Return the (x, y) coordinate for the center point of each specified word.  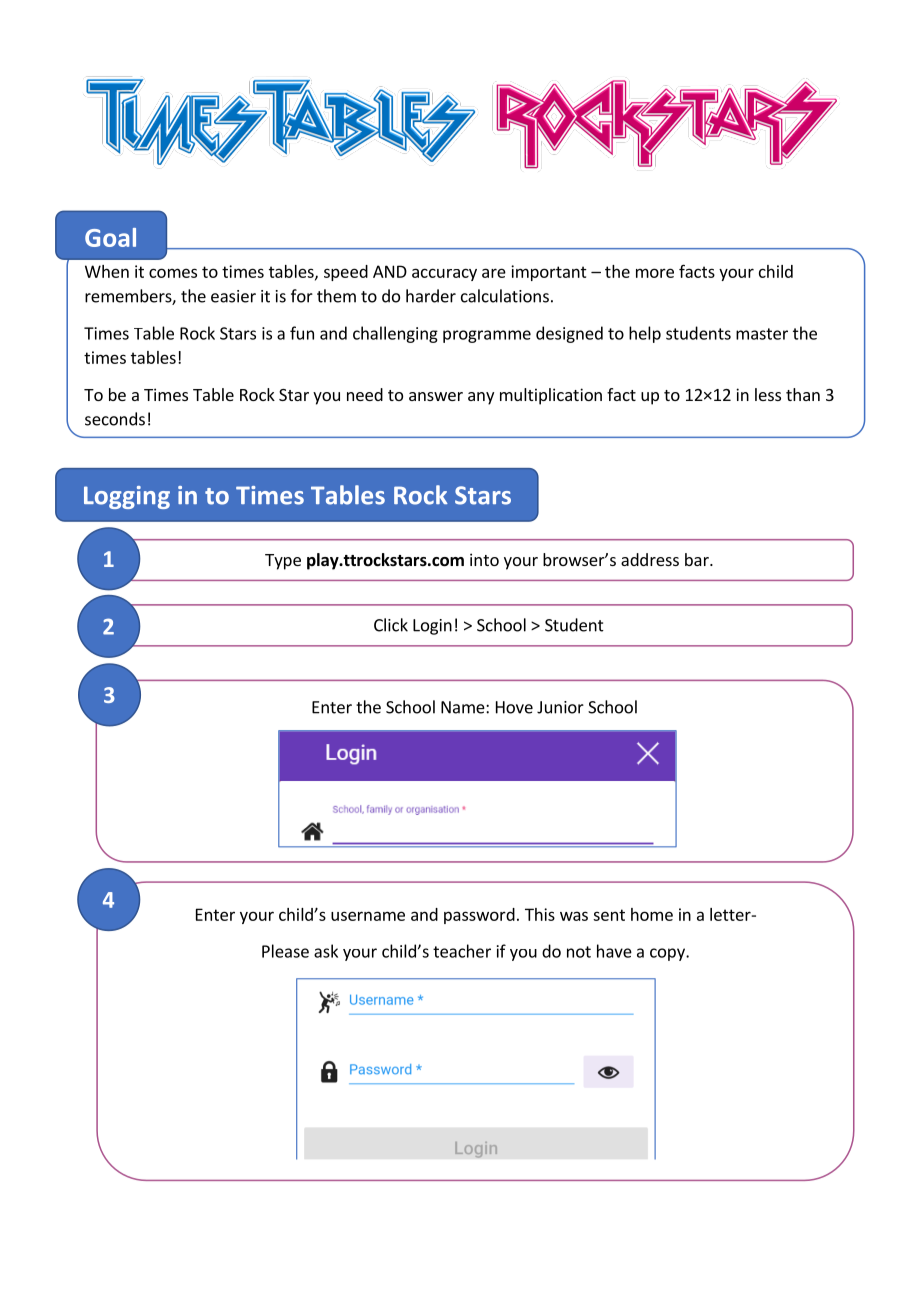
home (652, 914)
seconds (115, 419)
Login (432, 627)
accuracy (444, 274)
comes (173, 273)
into (484, 559)
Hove (514, 707)
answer (436, 396)
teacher (462, 951)
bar (698, 559)
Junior (560, 707)
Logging (127, 497)
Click (391, 625)
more (655, 273)
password (479, 916)
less (768, 394)
